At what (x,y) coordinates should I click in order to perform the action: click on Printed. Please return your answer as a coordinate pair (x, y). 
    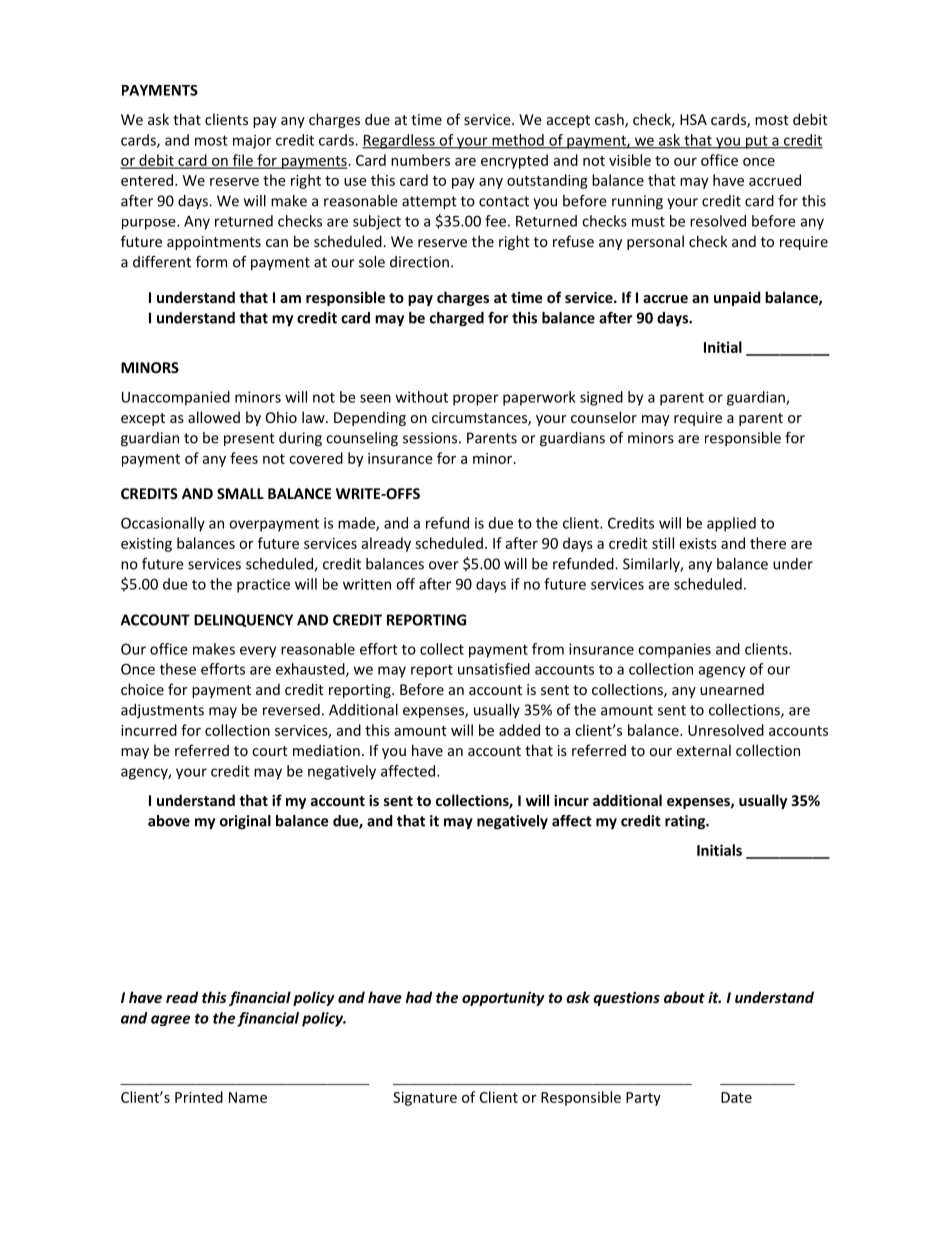
    Looking at the image, I should click on (199, 1097).
